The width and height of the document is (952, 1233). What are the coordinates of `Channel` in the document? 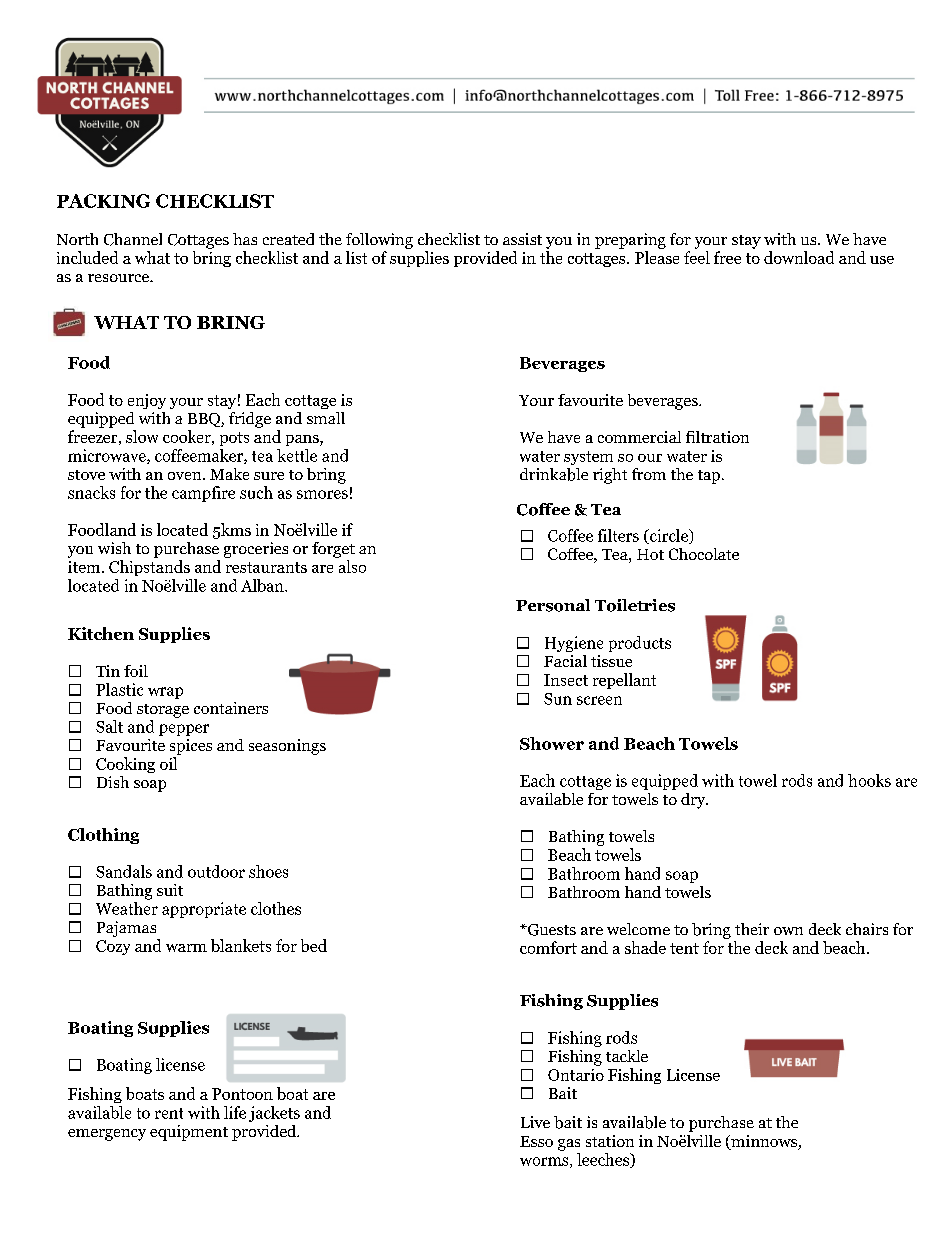 It's located at (133, 239).
